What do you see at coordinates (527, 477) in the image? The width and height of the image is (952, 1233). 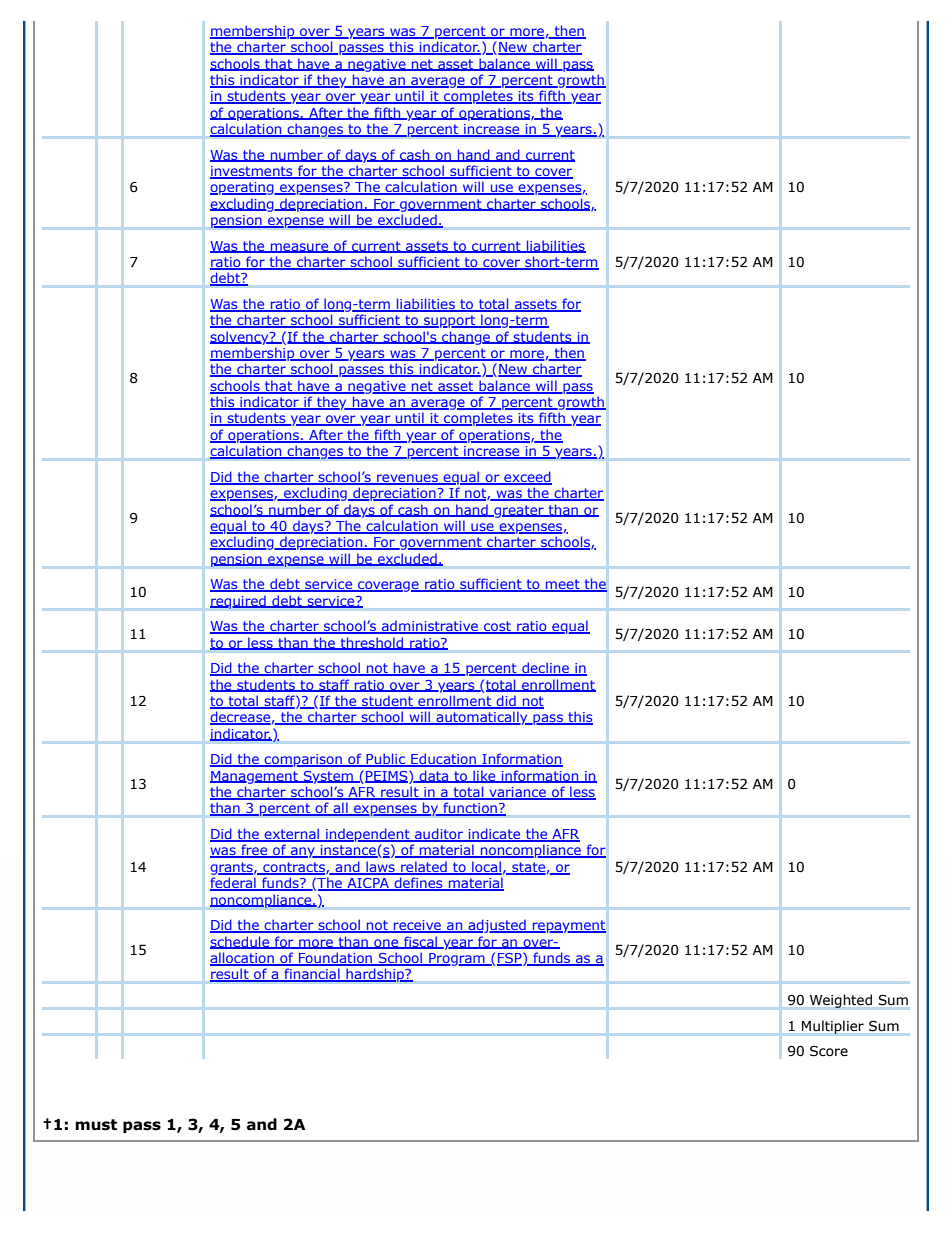 I see `exceed` at bounding box center [527, 477].
